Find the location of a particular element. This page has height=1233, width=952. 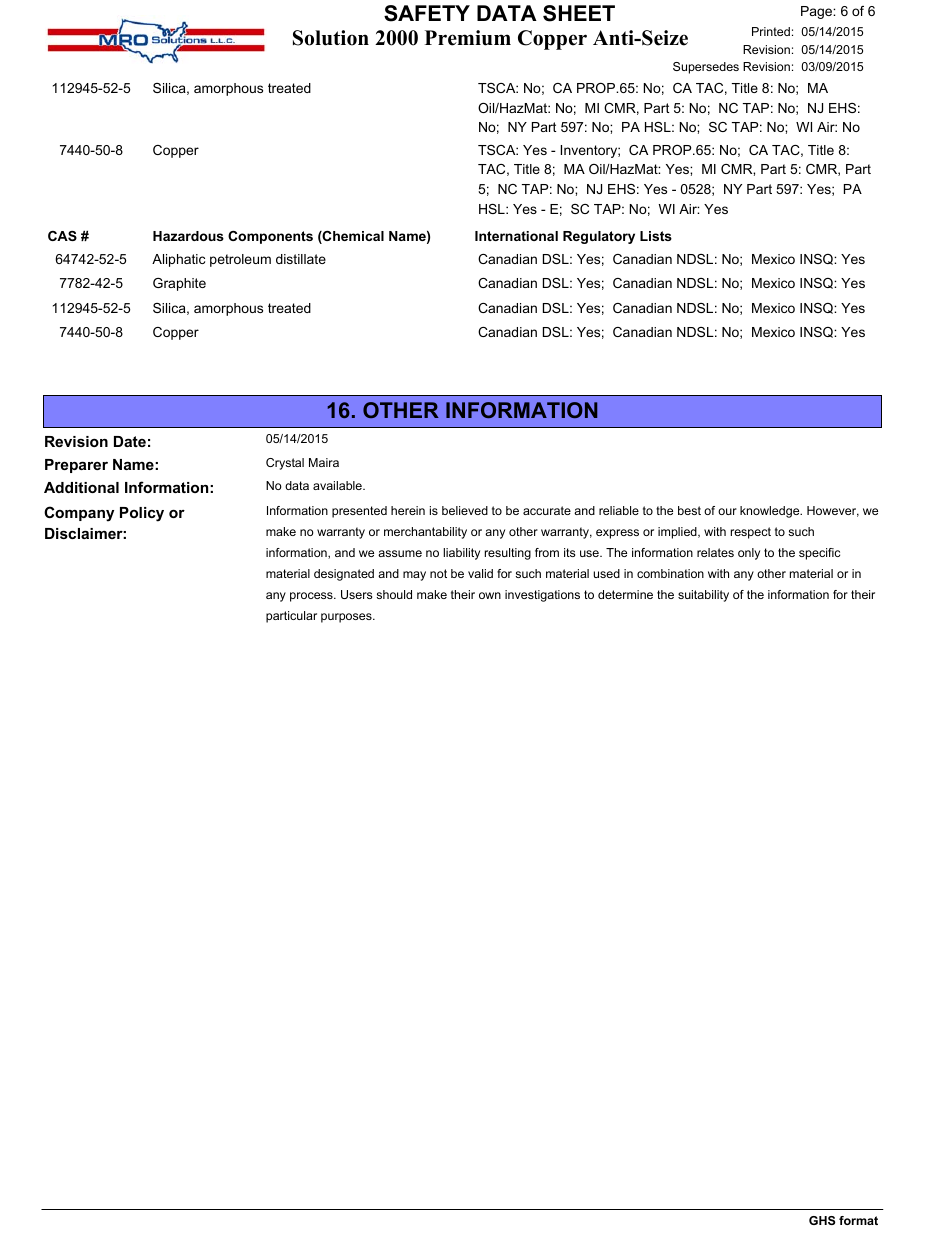

Solution is located at coordinates (331, 38).
